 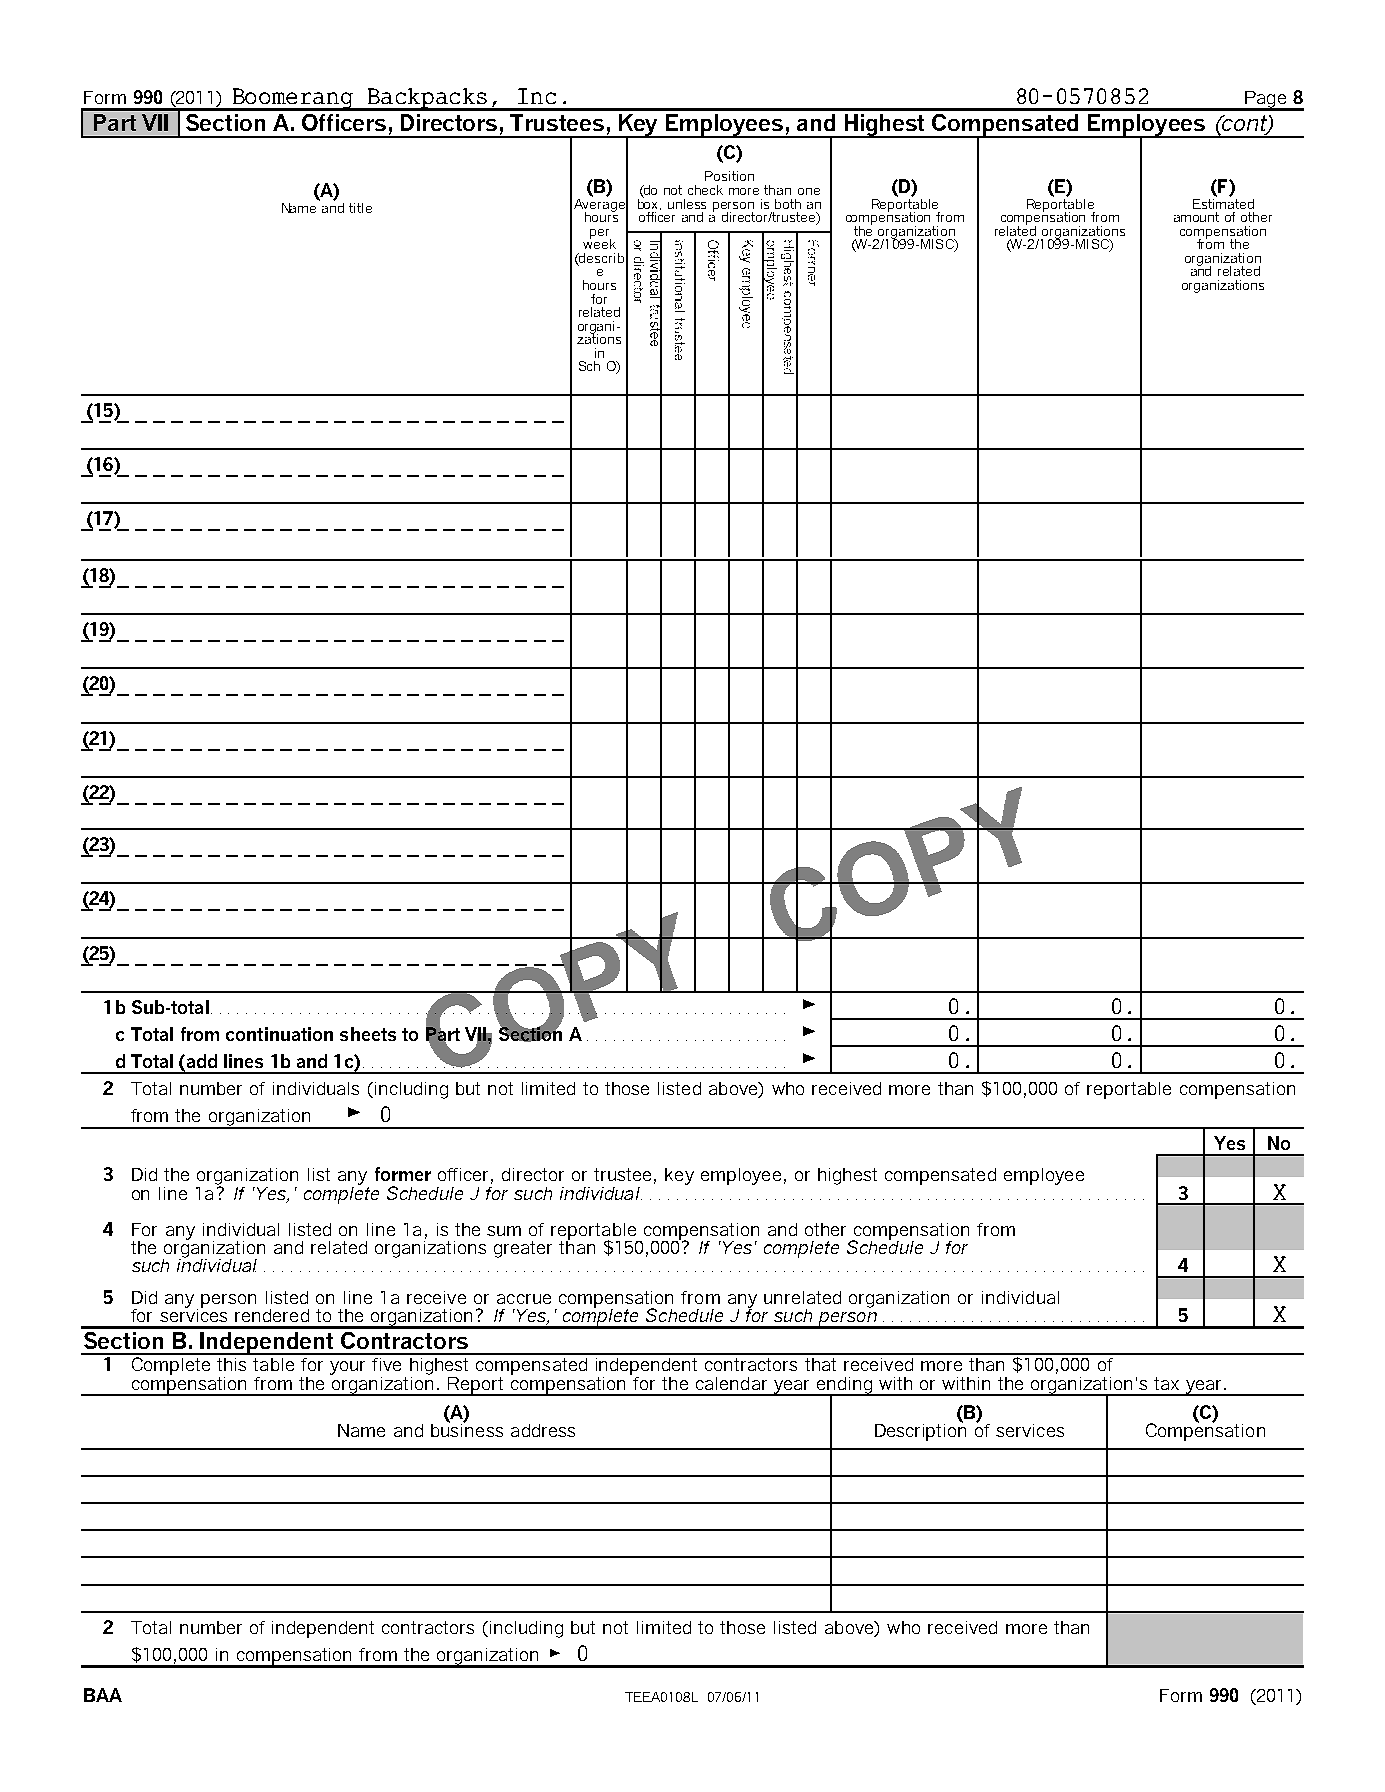 I want to click on title, so click(x=360, y=208).
